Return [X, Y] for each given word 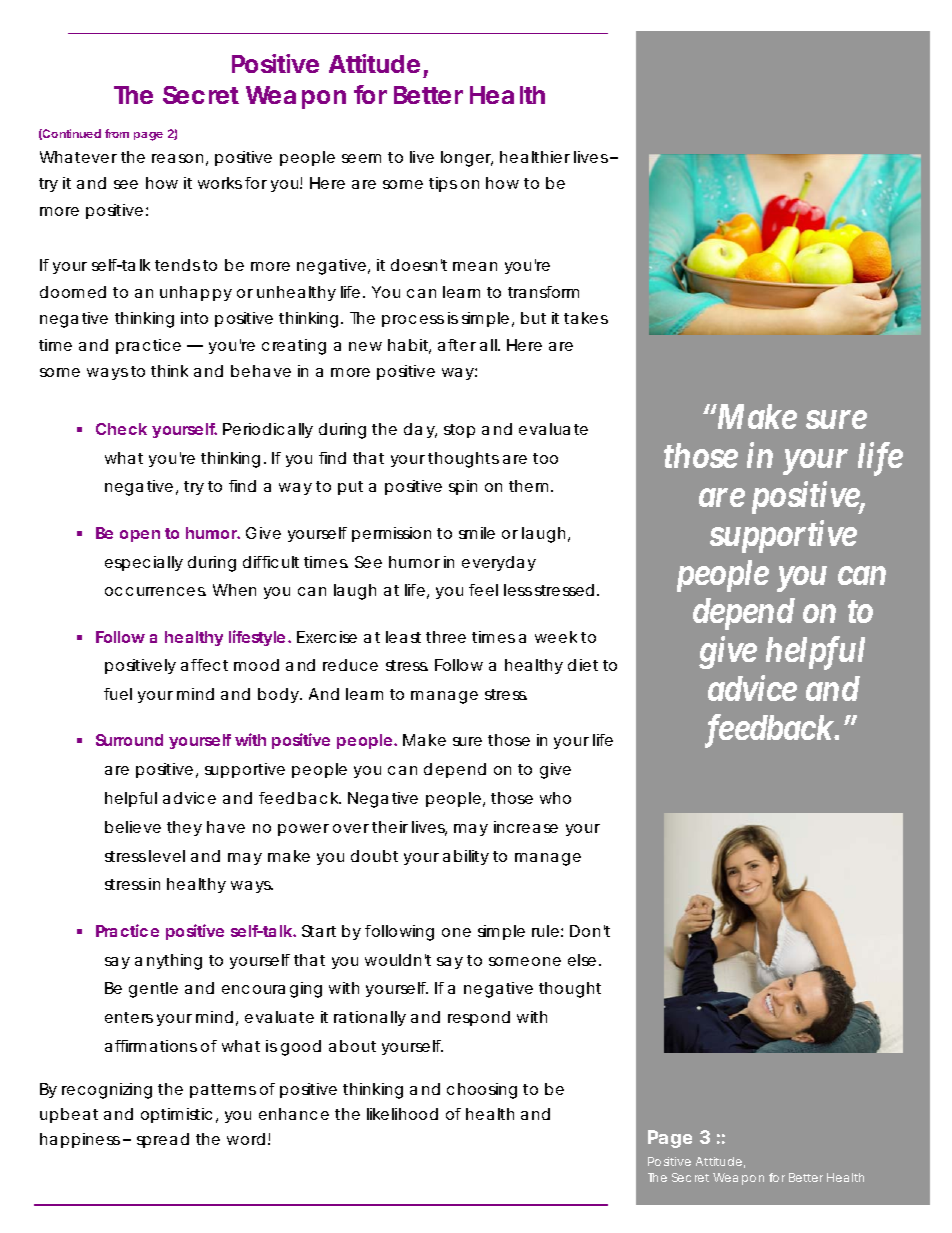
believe [133, 827]
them [528, 486]
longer [467, 159]
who [555, 798]
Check [121, 429]
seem [361, 158]
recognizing [107, 1091]
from [117, 133]
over [351, 828]
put [350, 488]
